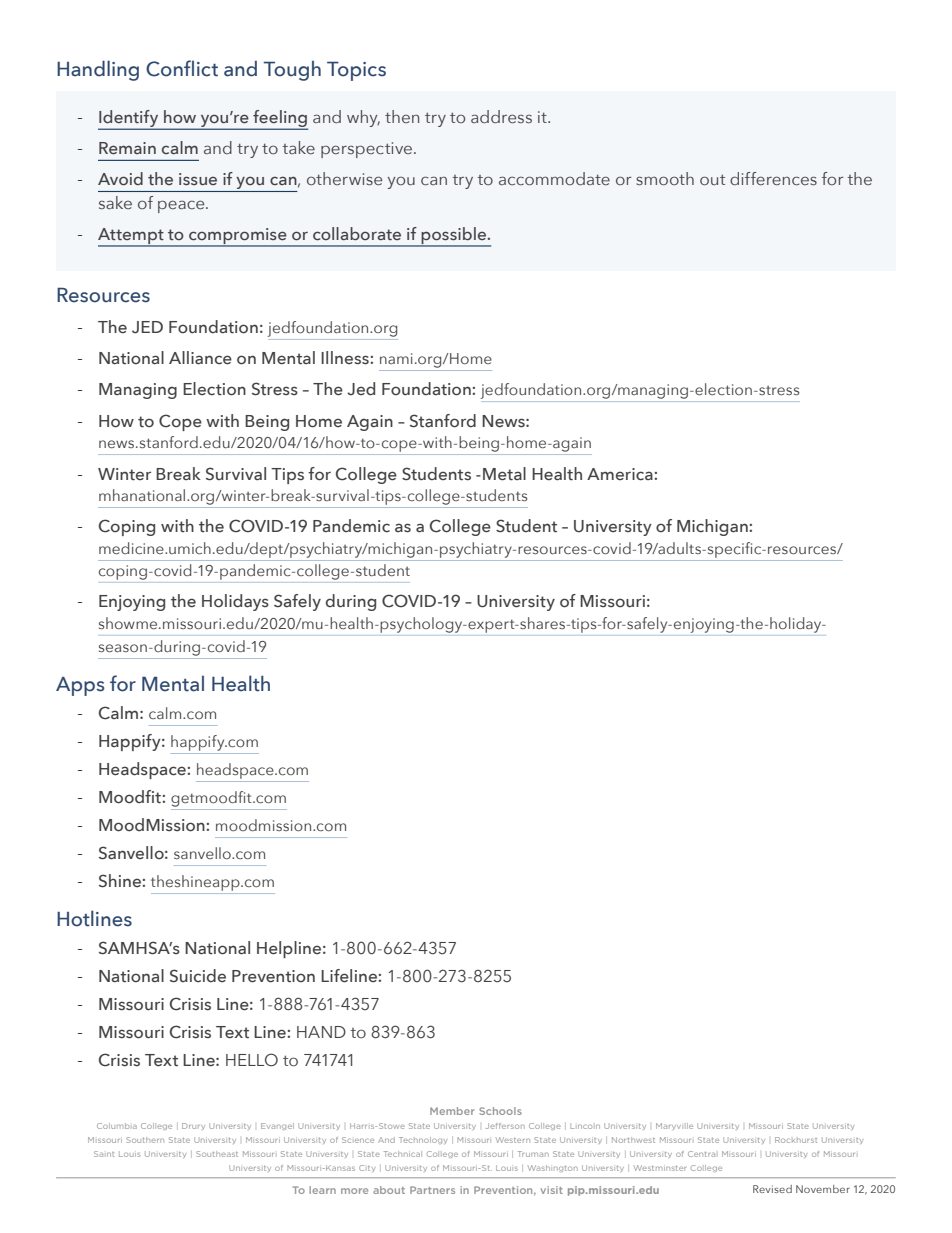 Image resolution: width=952 pixels, height=1233 pixels. What do you see at coordinates (182, 68) in the screenshot?
I see `Conflict` at bounding box center [182, 68].
